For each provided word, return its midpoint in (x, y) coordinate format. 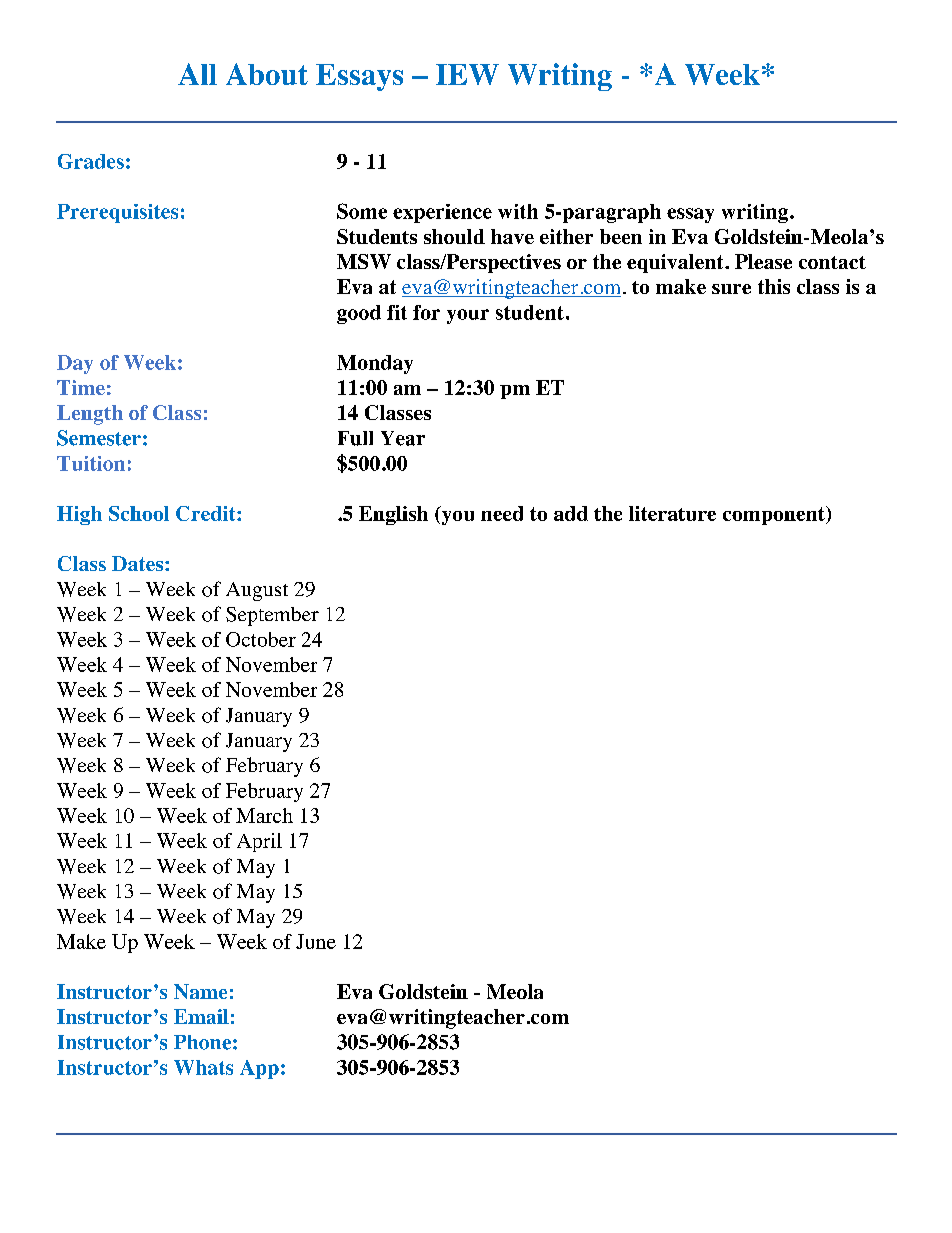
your (468, 316)
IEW (467, 74)
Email (201, 1016)
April (259, 842)
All (197, 74)
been (621, 236)
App (259, 1069)
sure (731, 289)
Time (81, 387)
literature (672, 513)
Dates (139, 563)
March (264, 815)
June (316, 941)
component (775, 515)
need (502, 513)
